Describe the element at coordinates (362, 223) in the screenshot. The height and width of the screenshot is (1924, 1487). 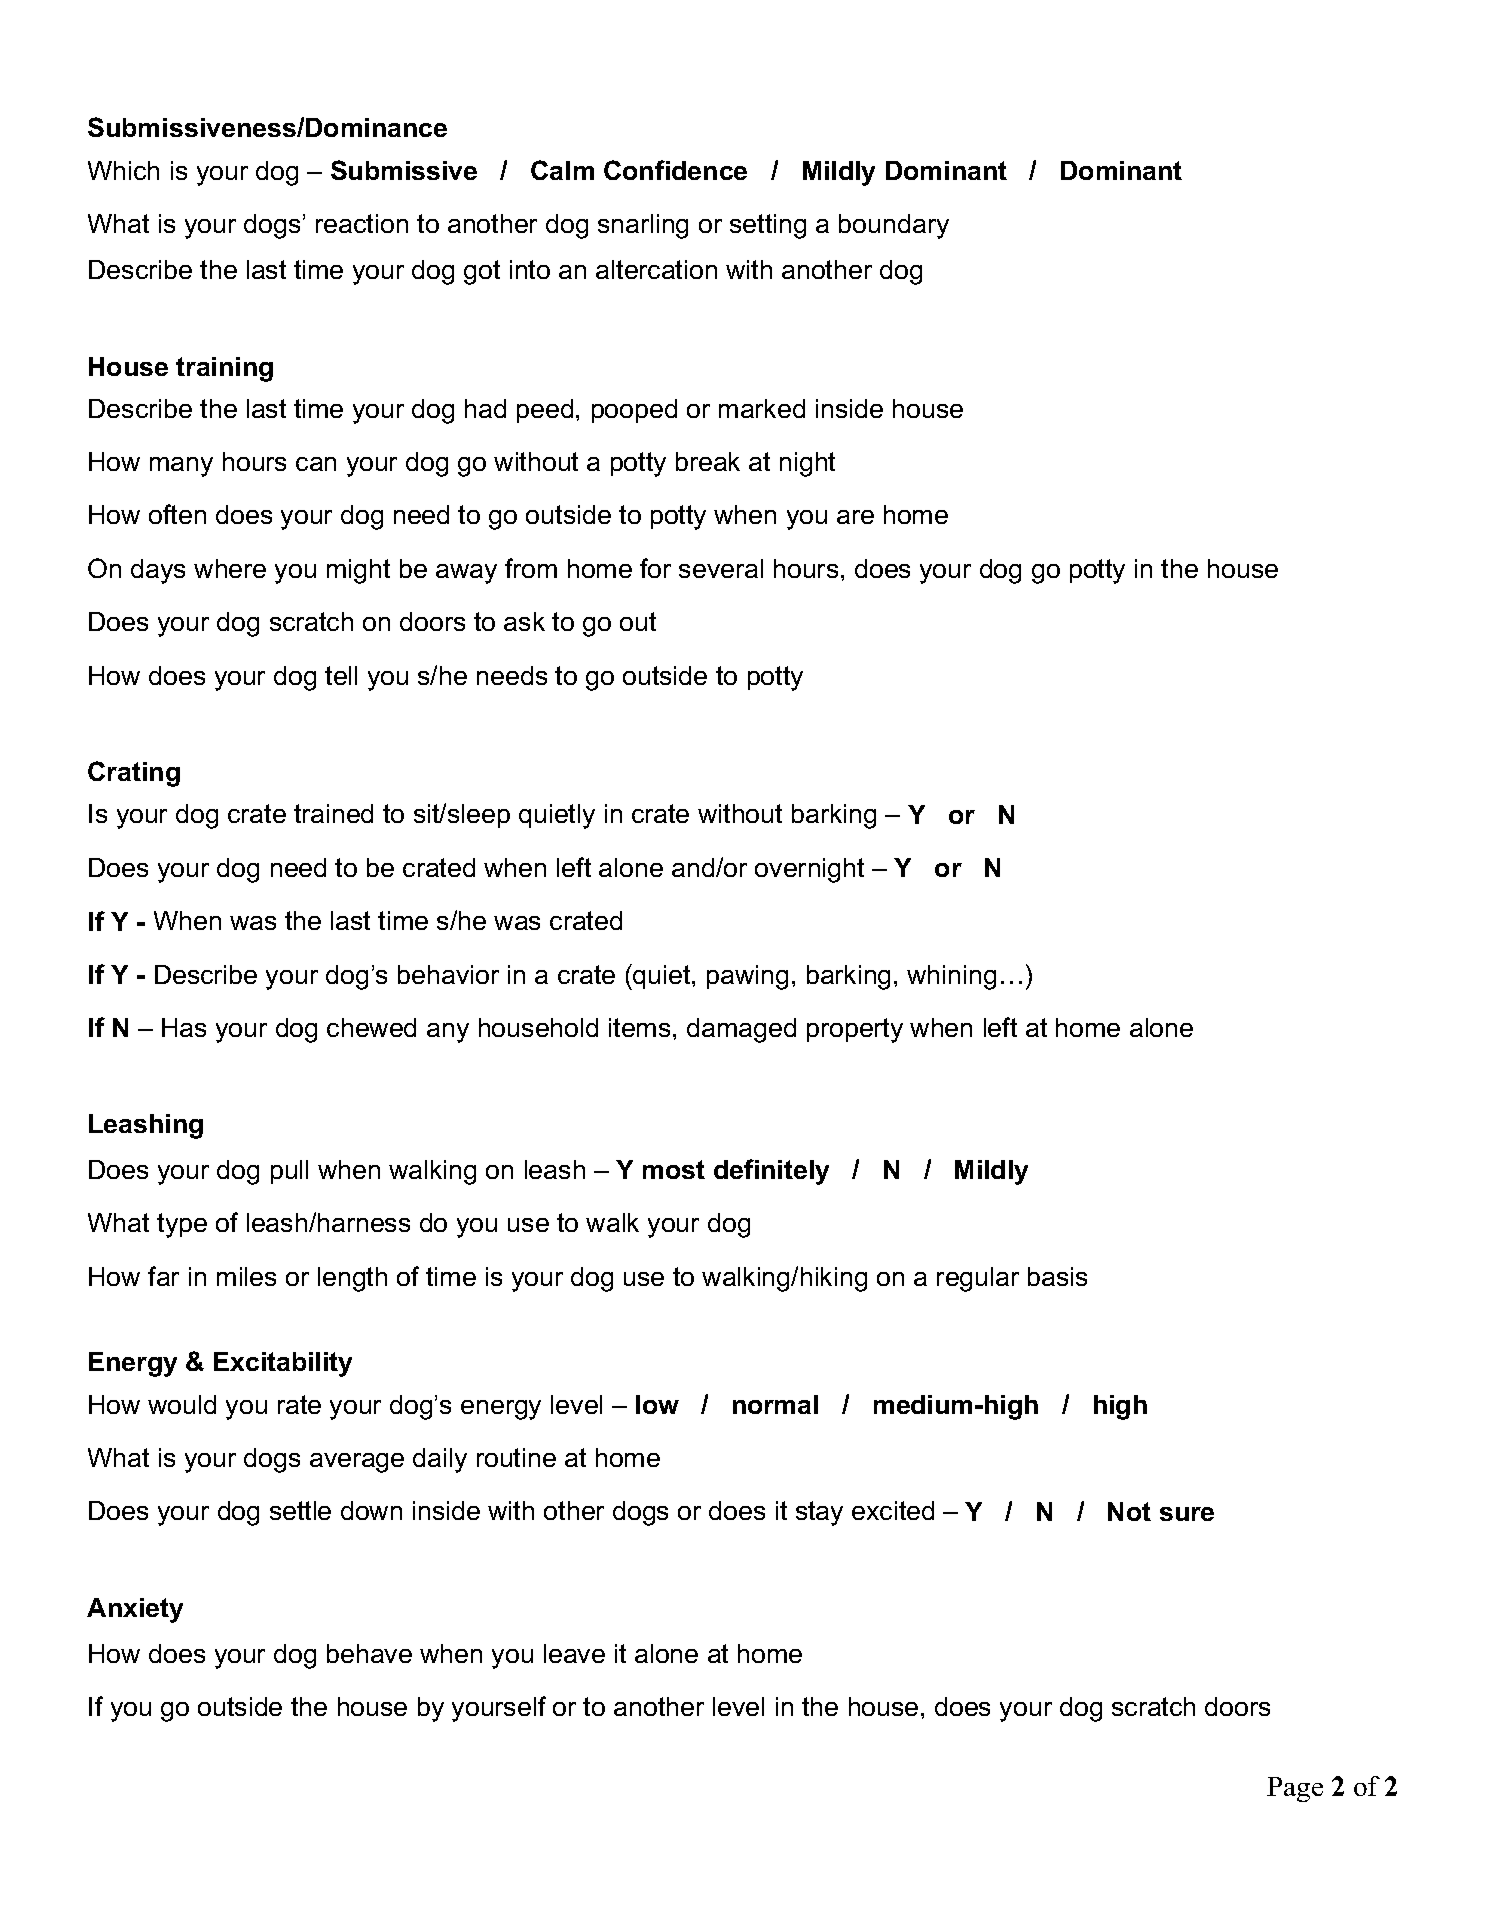
I see `reaction` at that location.
